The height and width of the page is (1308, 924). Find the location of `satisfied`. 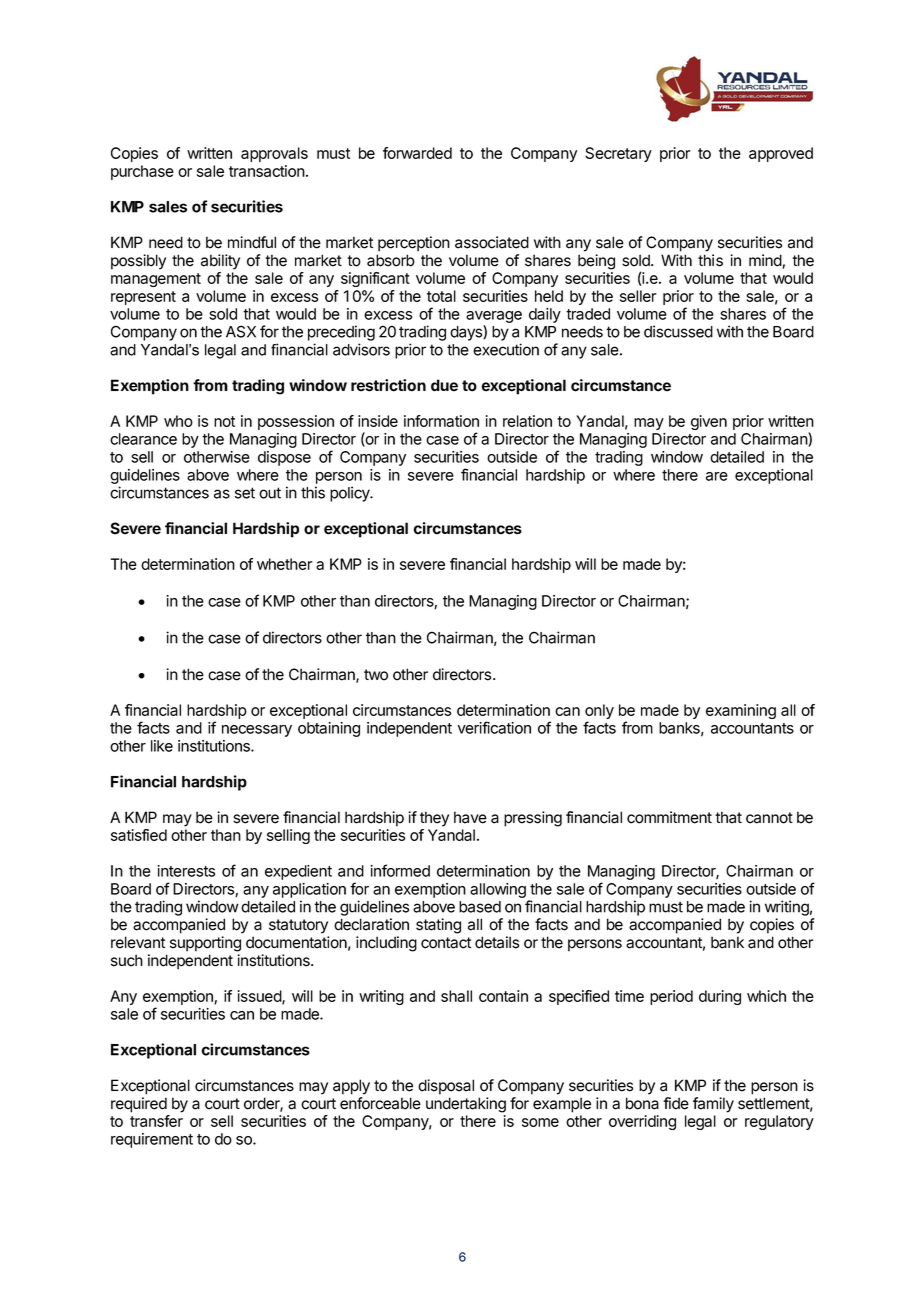

satisfied is located at coordinates (139, 835).
